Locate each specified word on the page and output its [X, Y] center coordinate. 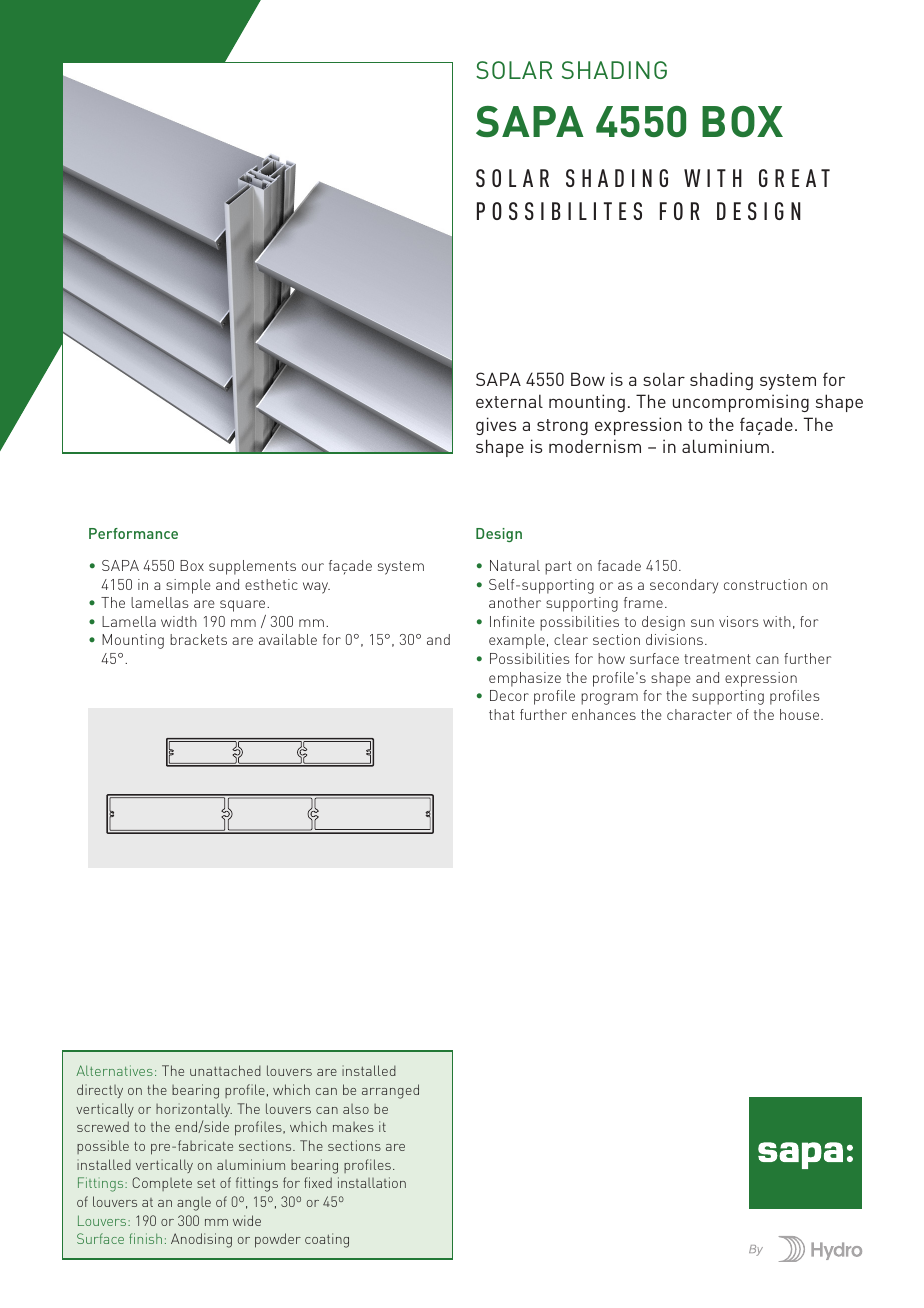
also [356, 1109]
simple [188, 586]
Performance [133, 533]
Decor [509, 695]
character [699, 714]
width [179, 621]
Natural [515, 565]
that [502, 714]
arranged [390, 1091]
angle [194, 1204]
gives [496, 426]
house [801, 714]
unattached [225, 1070]
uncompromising [741, 403]
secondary [684, 586]
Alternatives [114, 1070]
